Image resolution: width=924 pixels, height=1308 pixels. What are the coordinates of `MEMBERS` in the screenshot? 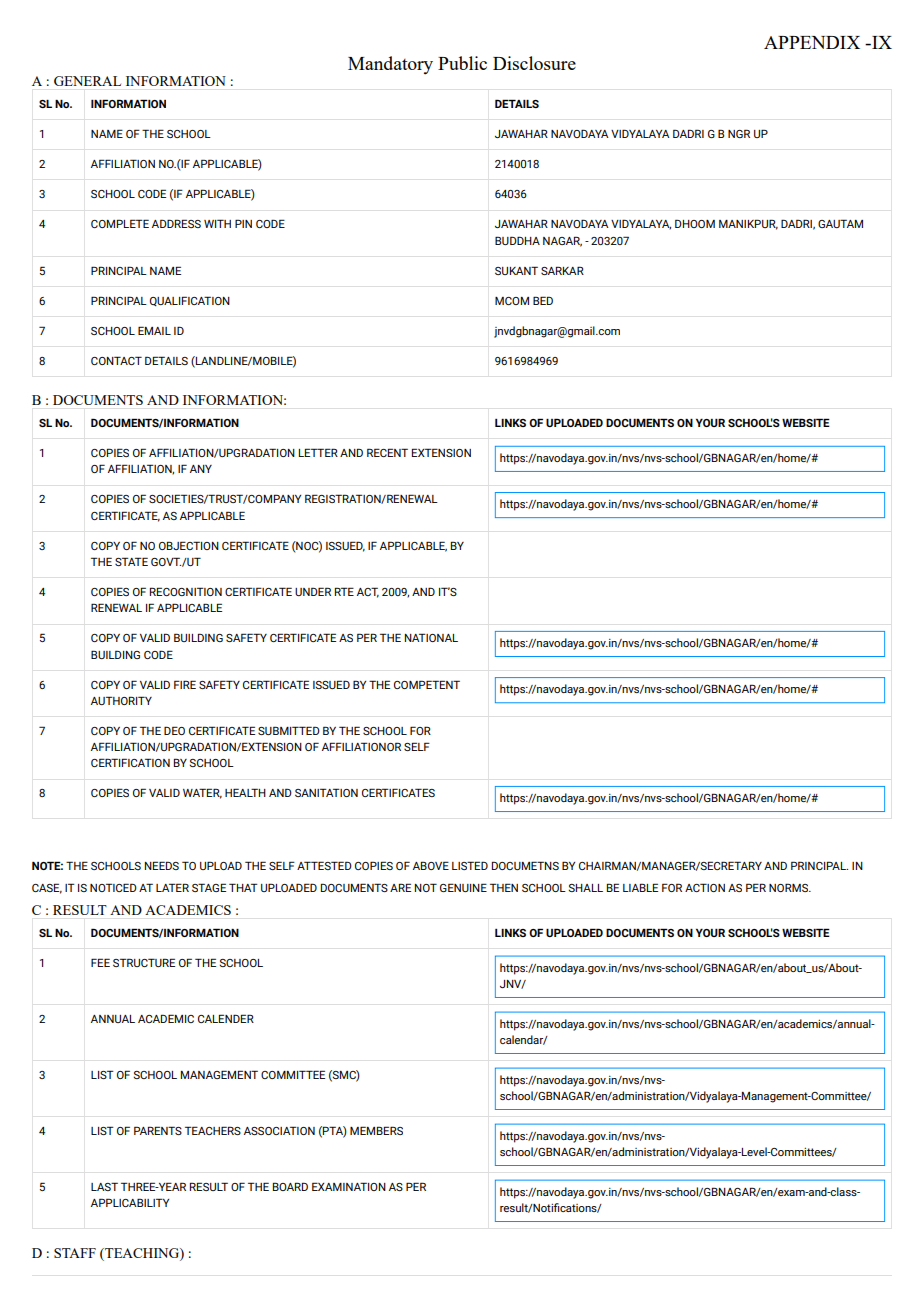 It's located at (376, 1130).
